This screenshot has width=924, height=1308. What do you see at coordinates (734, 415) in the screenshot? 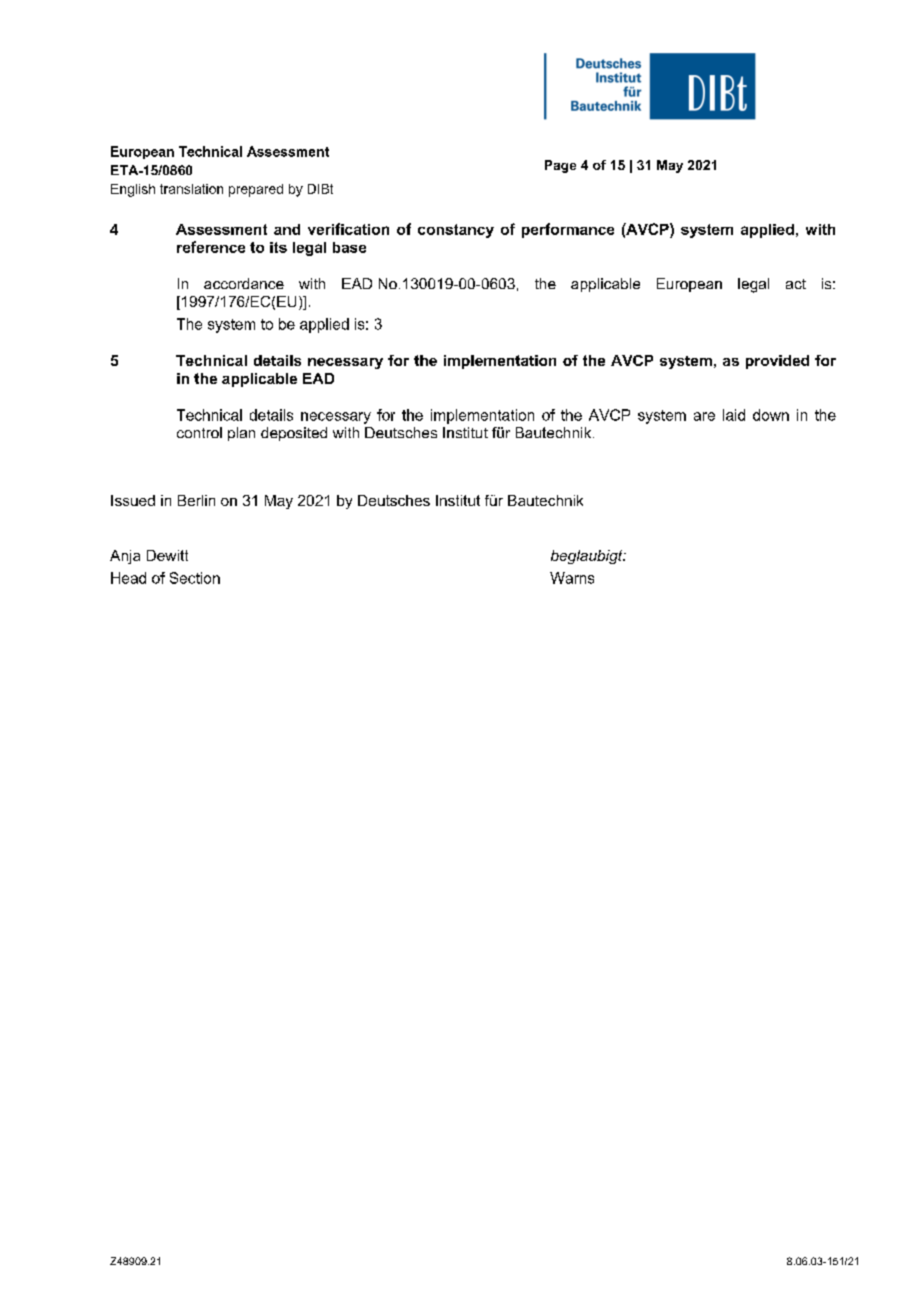
I see `laid` at bounding box center [734, 415].
